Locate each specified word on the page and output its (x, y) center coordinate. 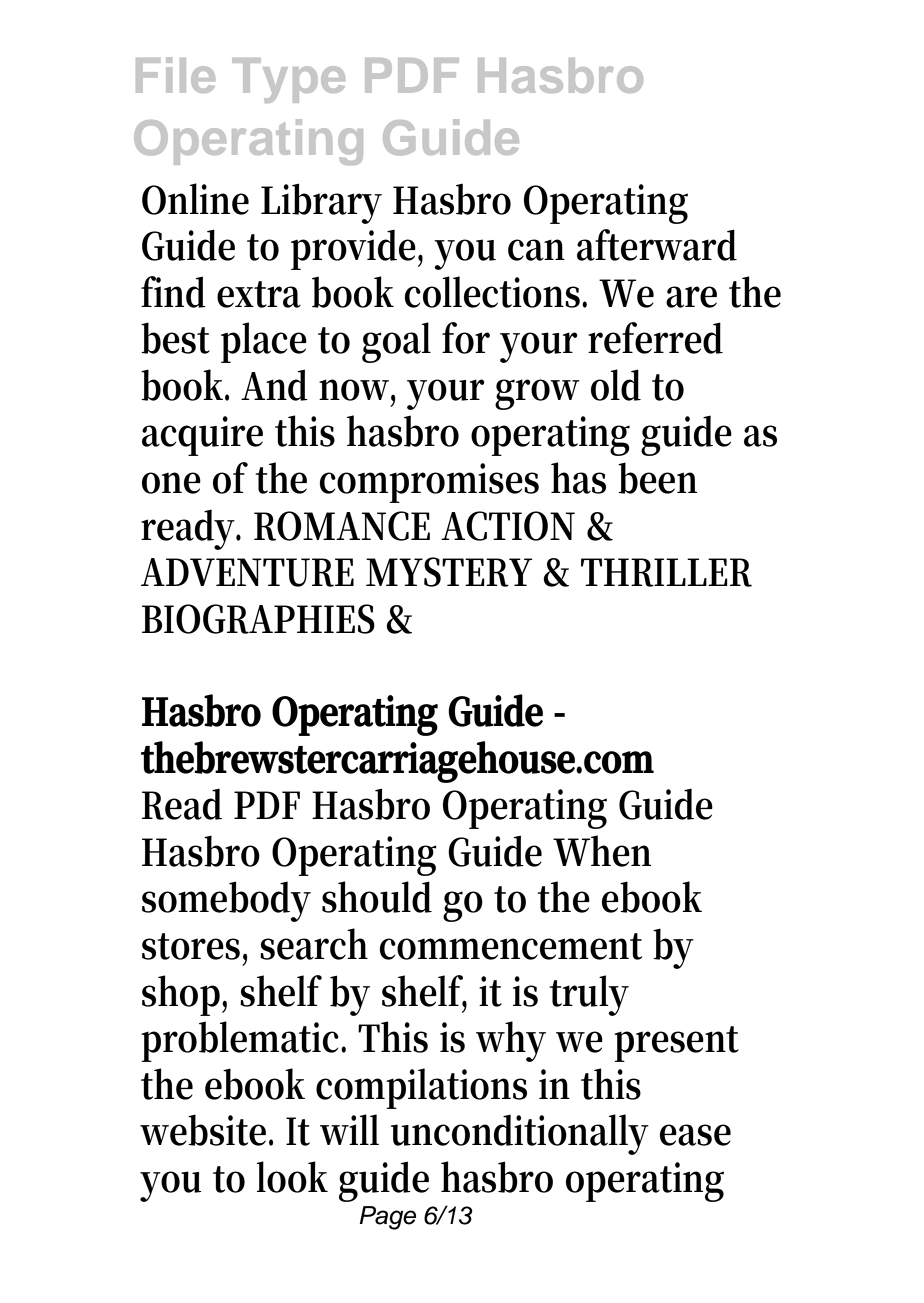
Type (288, 80)
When (602, 851)
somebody (226, 901)
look (292, 1177)
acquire (202, 436)
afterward (657, 245)
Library (321, 203)
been (657, 478)
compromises (429, 483)
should (377, 897)
